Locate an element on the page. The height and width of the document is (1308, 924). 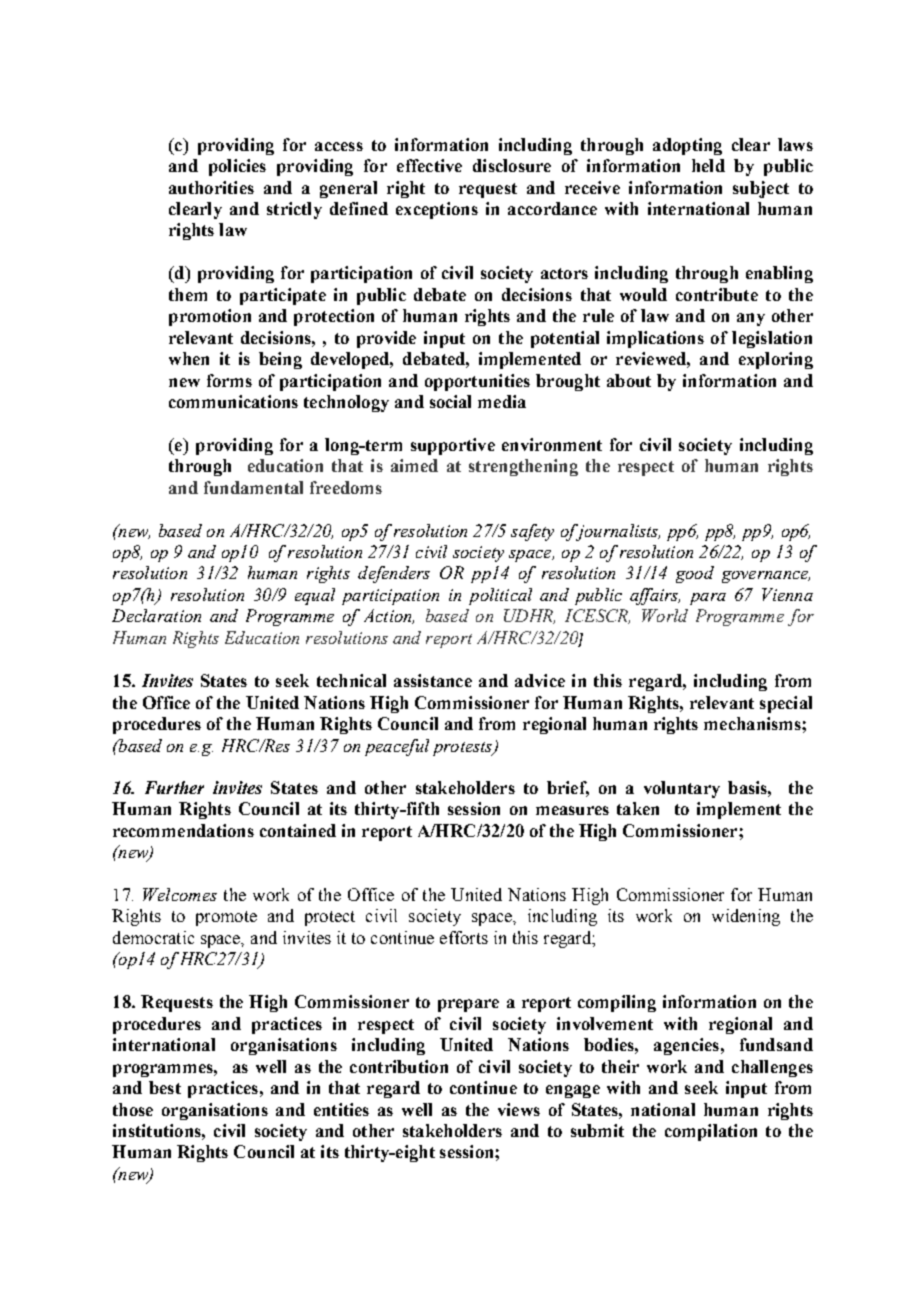
held is located at coordinates (708, 165).
